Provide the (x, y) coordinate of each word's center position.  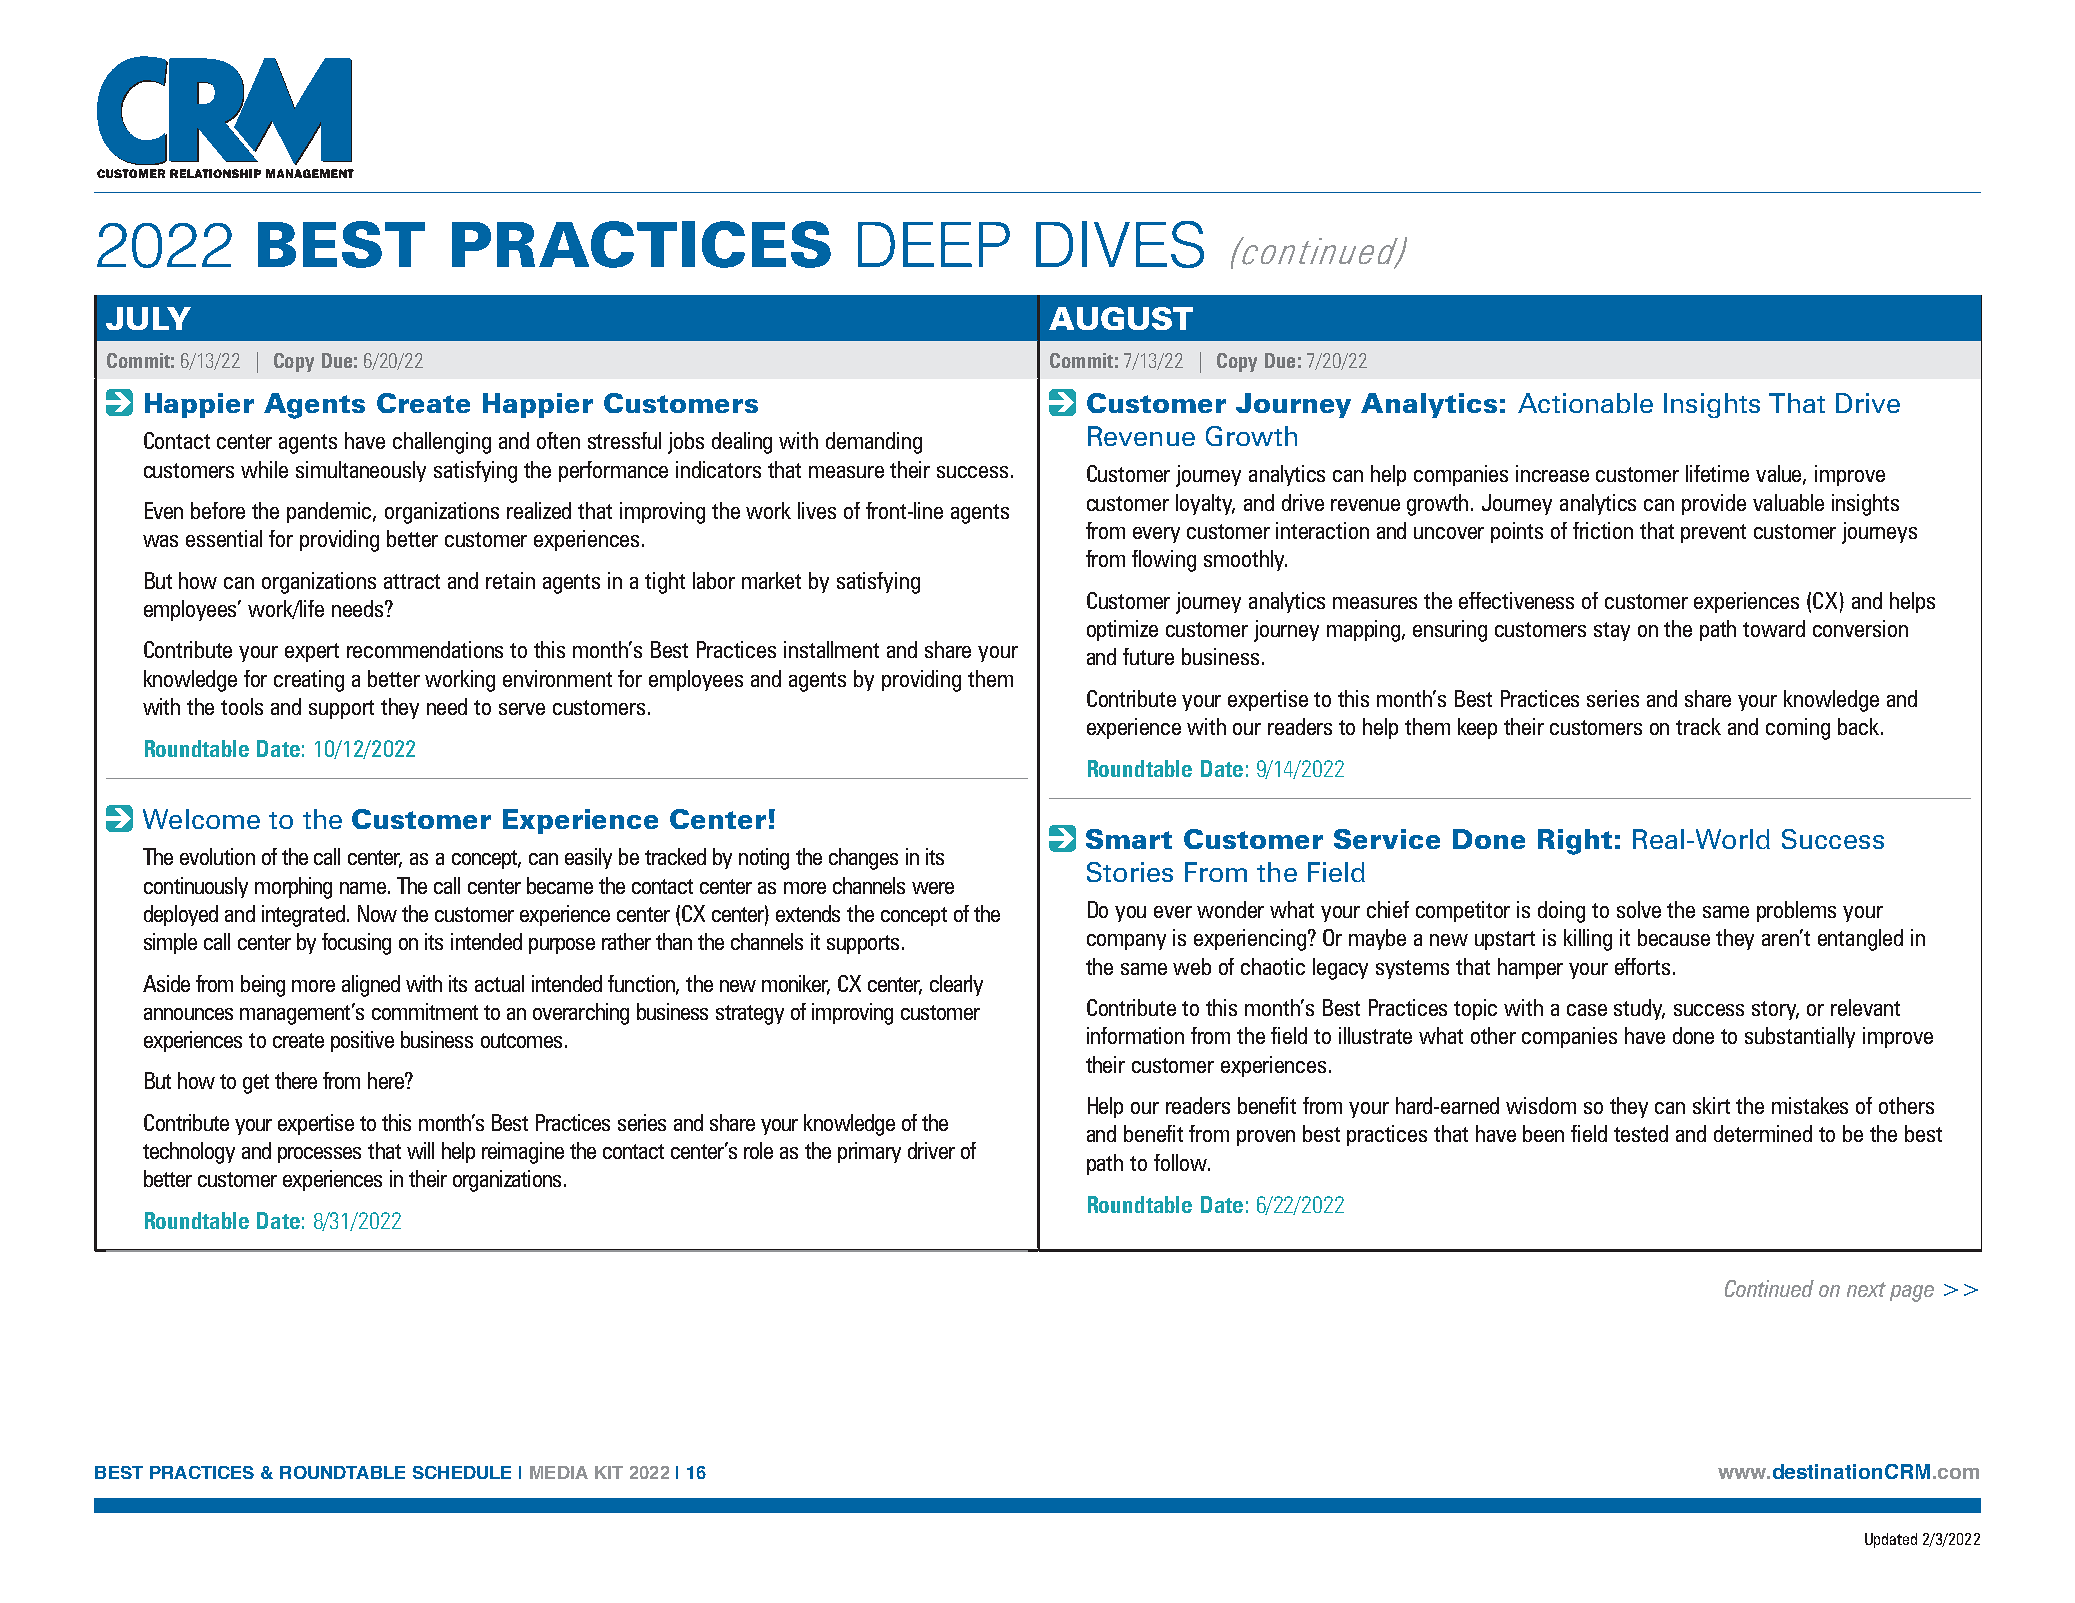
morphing (293, 888)
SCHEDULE (462, 1472)
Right (1575, 842)
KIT (609, 1472)
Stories (1130, 872)
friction (1603, 530)
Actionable (1585, 403)
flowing (1164, 561)
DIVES (1120, 244)
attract (412, 581)
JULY (148, 318)
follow (1182, 1162)
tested (1641, 1133)
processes (319, 1155)
